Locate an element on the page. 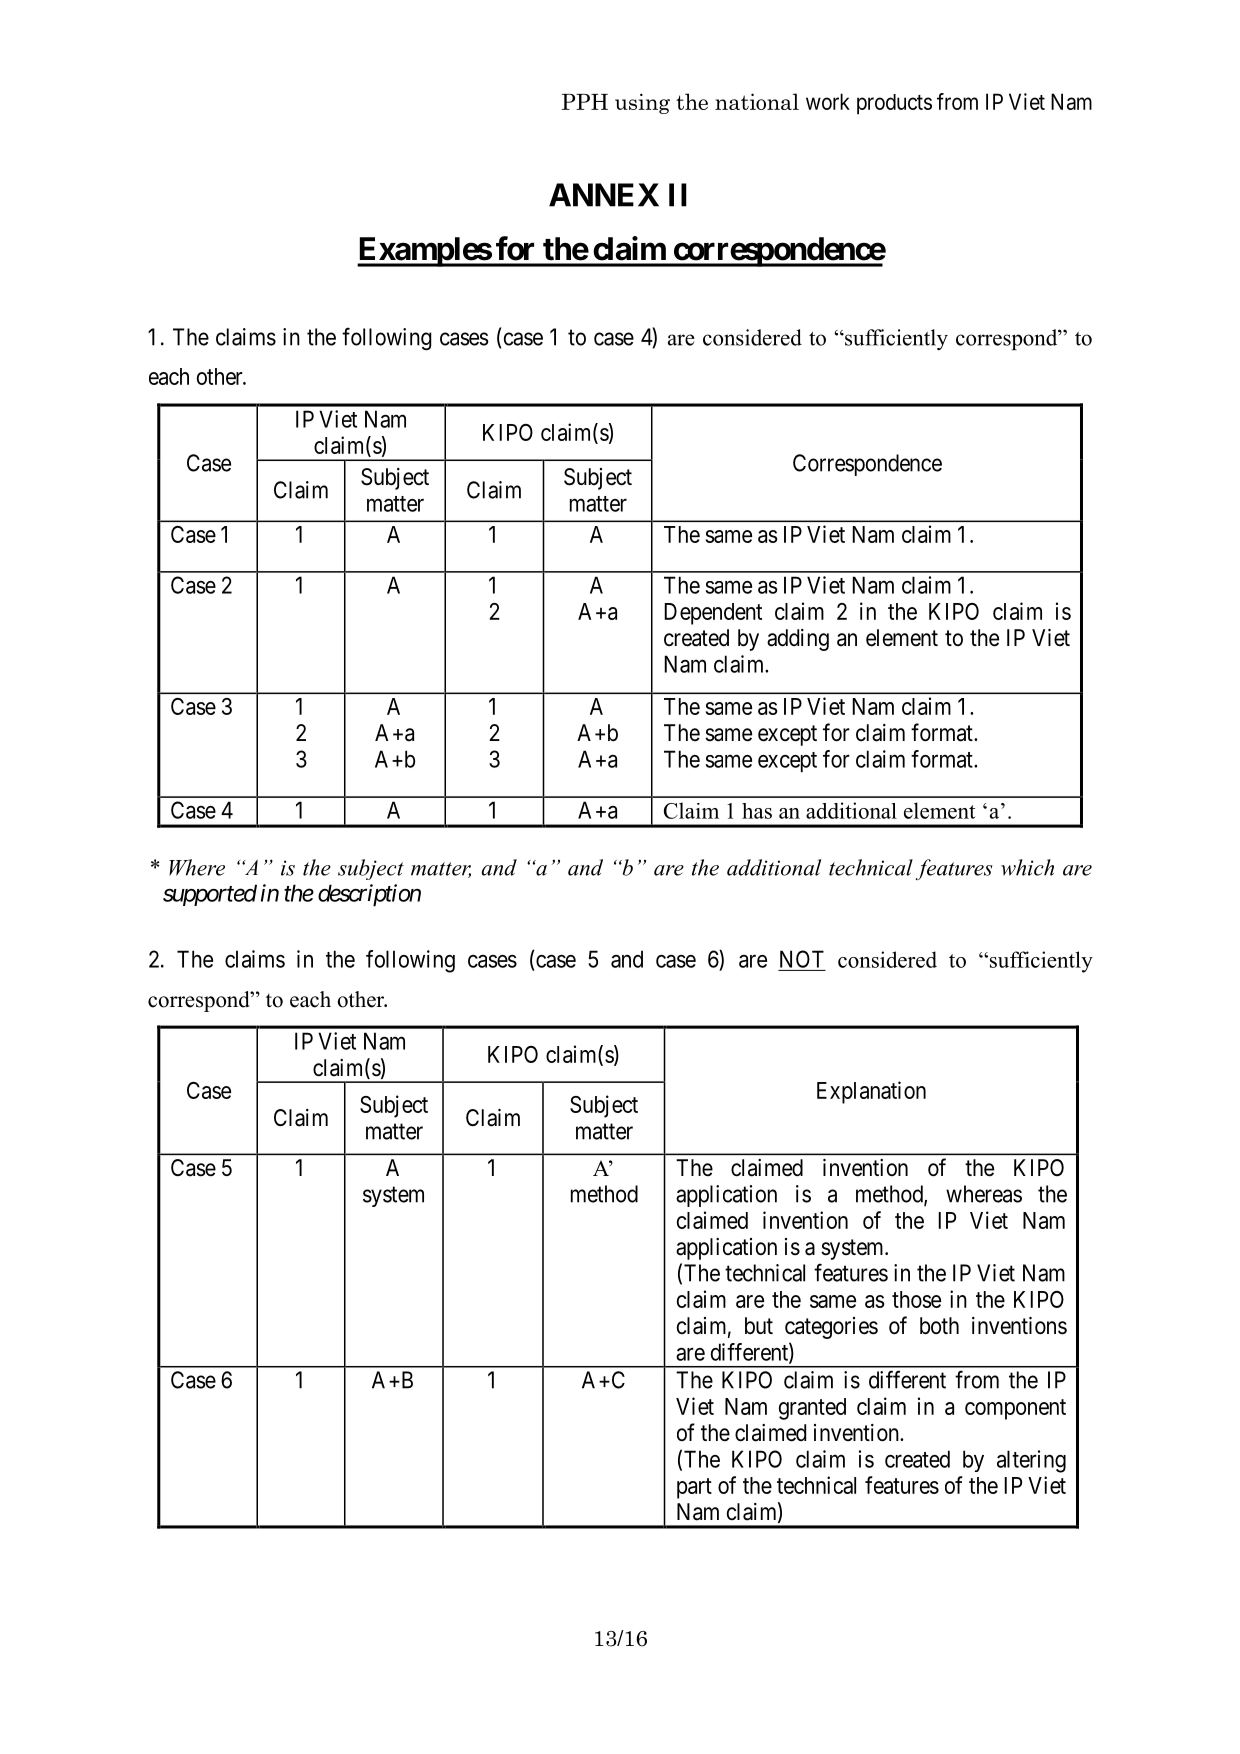 The image size is (1240, 1754). but is located at coordinates (759, 1326).
